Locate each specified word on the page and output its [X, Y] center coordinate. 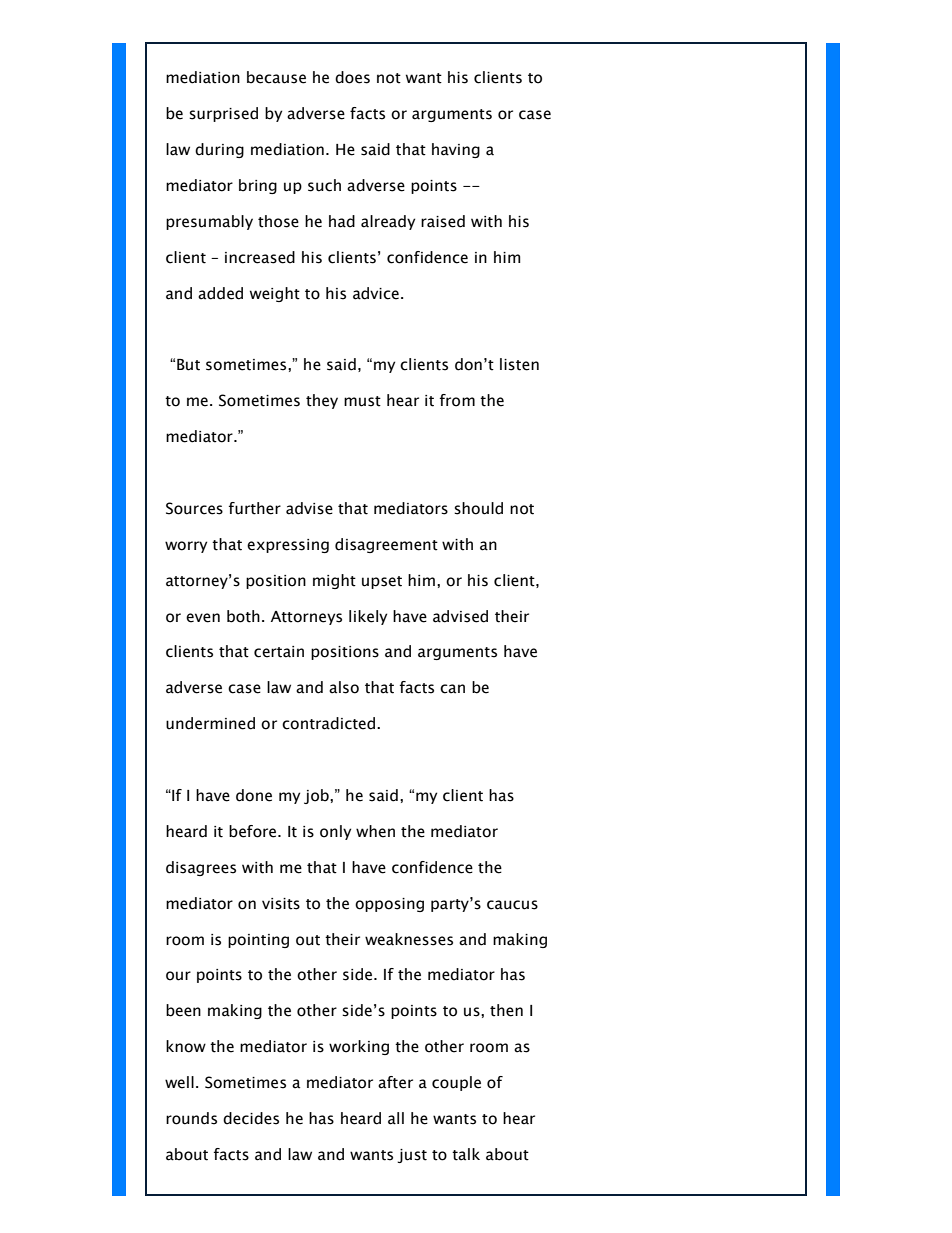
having [456, 150]
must [362, 401]
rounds [191, 1118]
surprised [223, 114]
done [254, 795]
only [335, 832]
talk [466, 1154]
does [352, 77]
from [457, 400]
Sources [194, 508]
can [452, 689]
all [396, 1118]
